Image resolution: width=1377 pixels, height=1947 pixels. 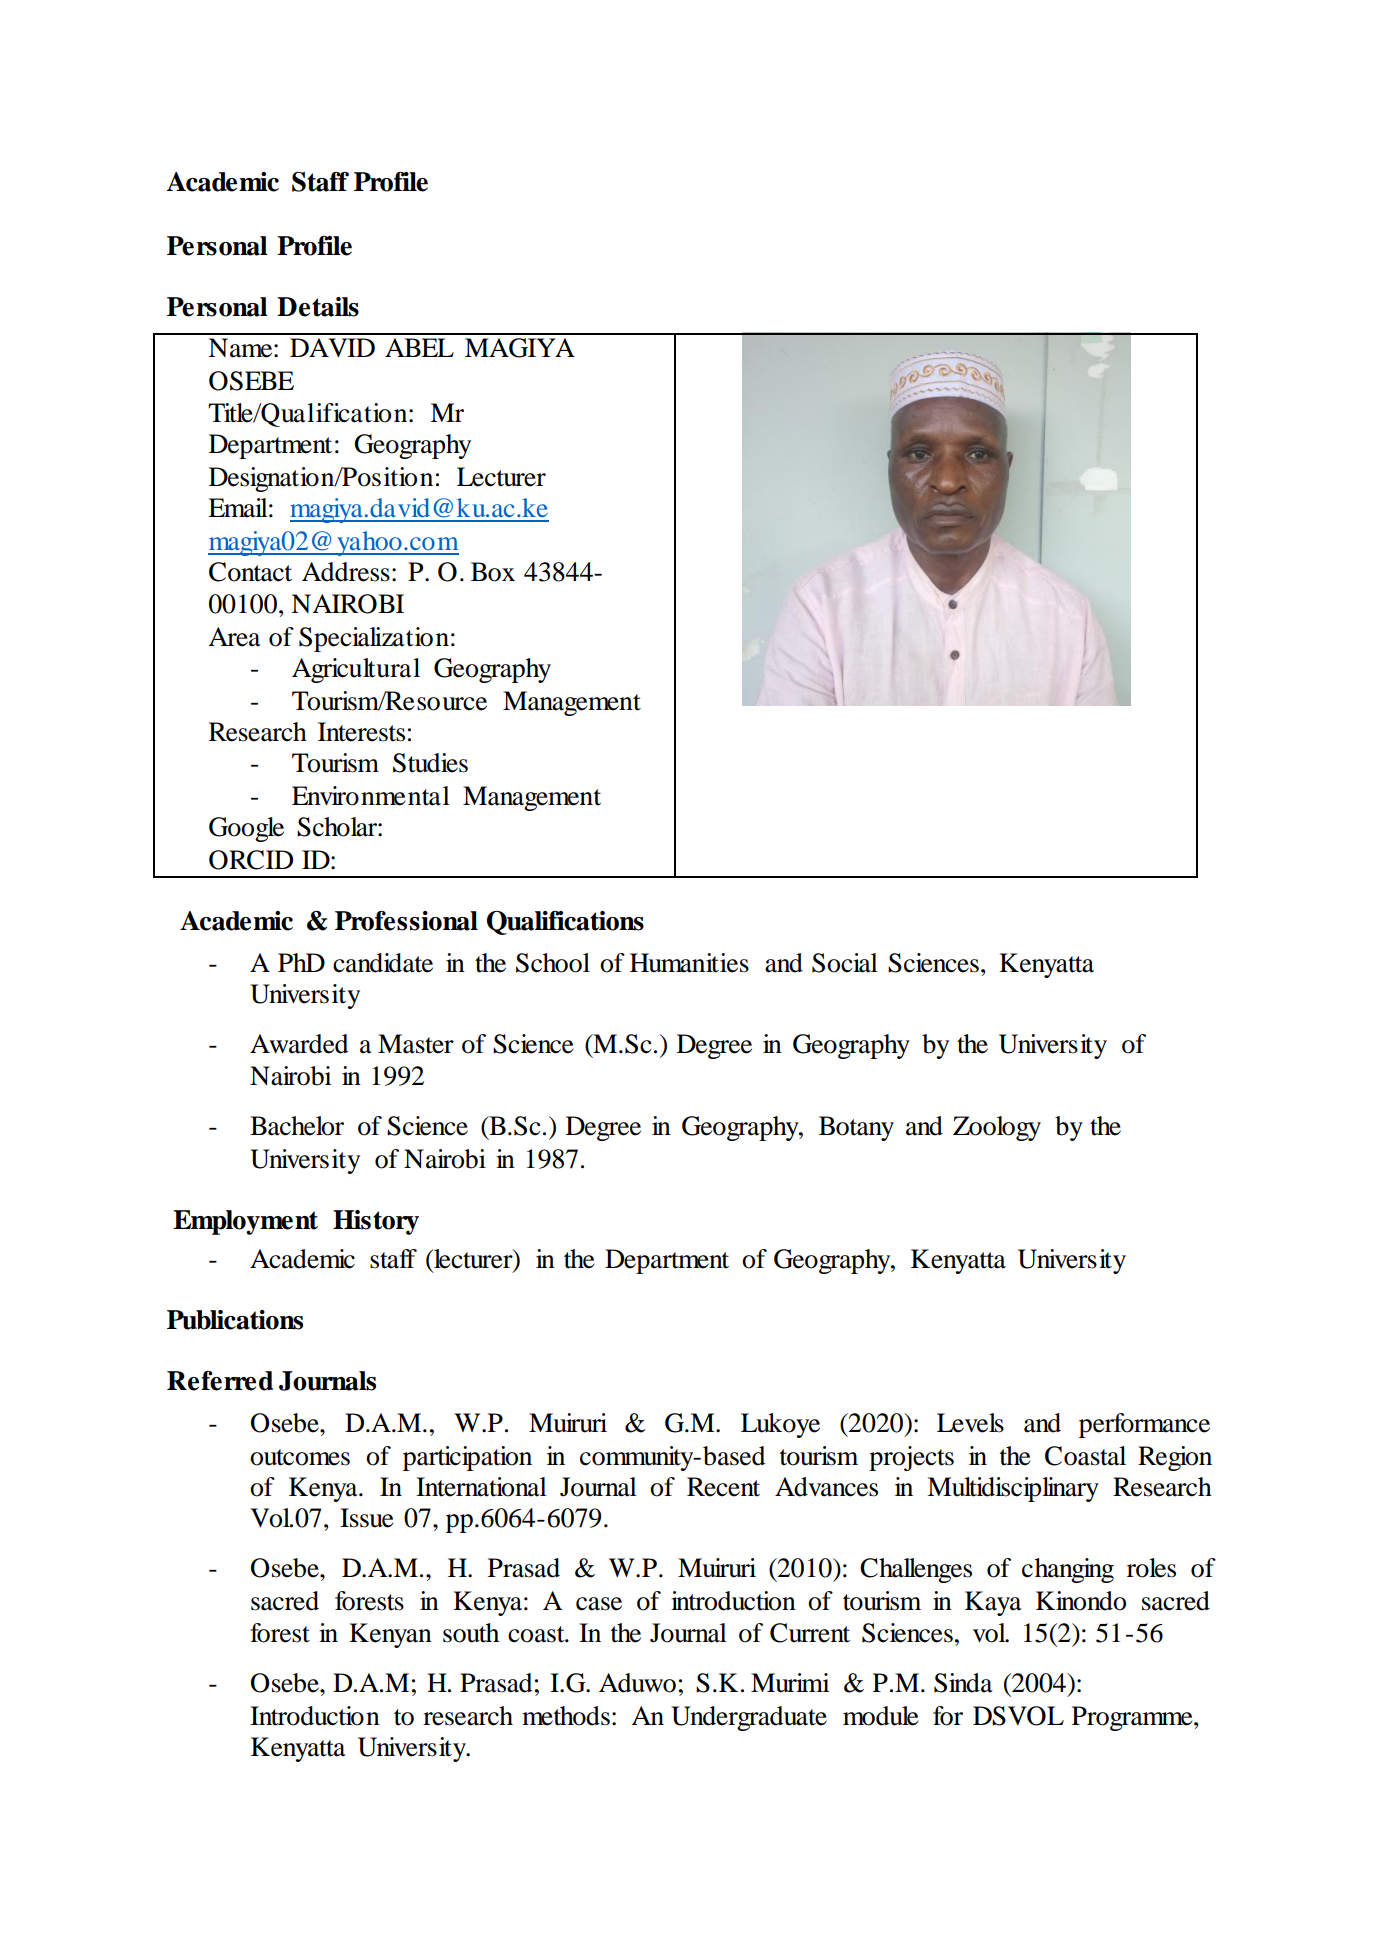 I want to click on performance, so click(x=1144, y=1425).
